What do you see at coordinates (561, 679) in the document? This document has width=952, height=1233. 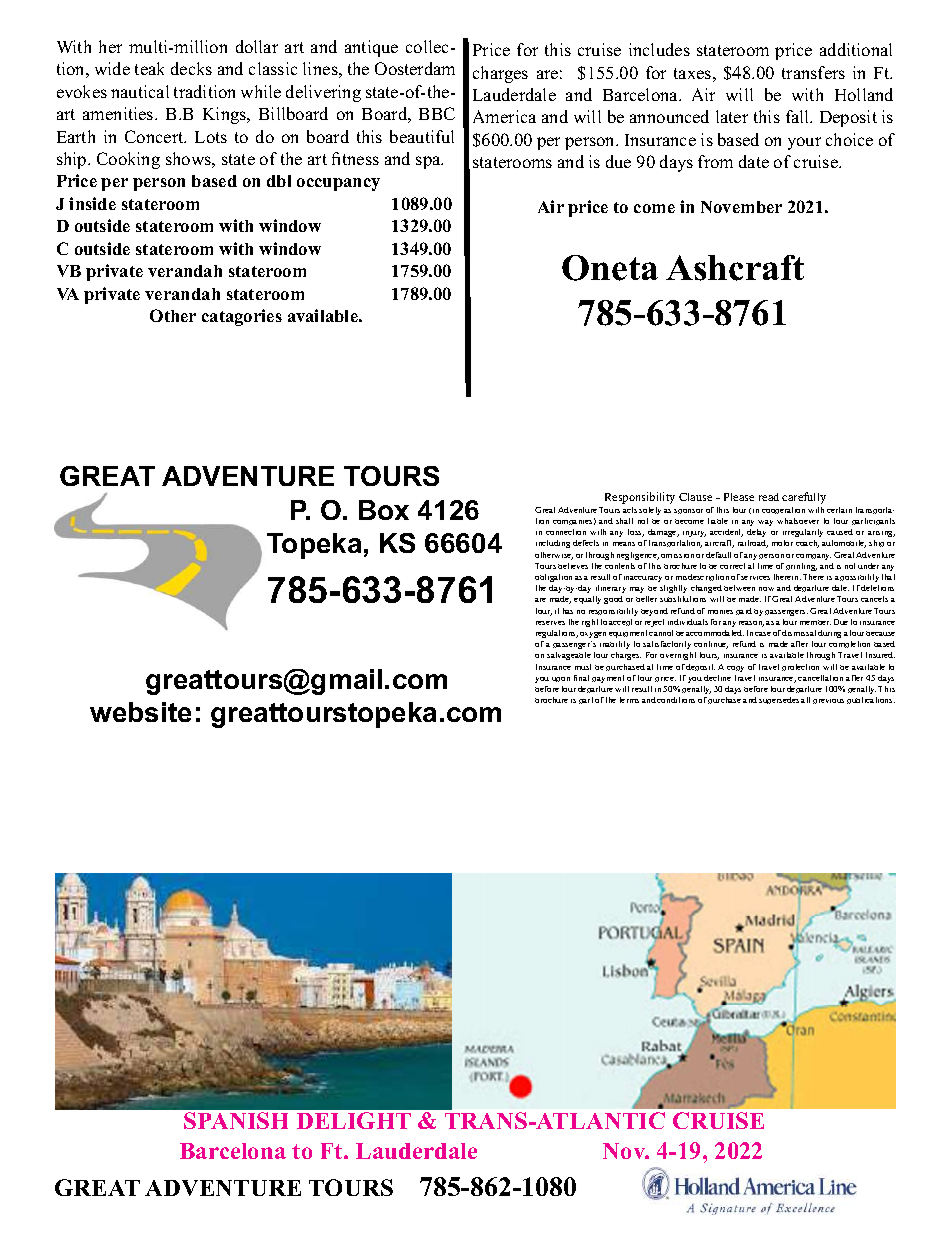 I see `upon` at bounding box center [561, 679].
